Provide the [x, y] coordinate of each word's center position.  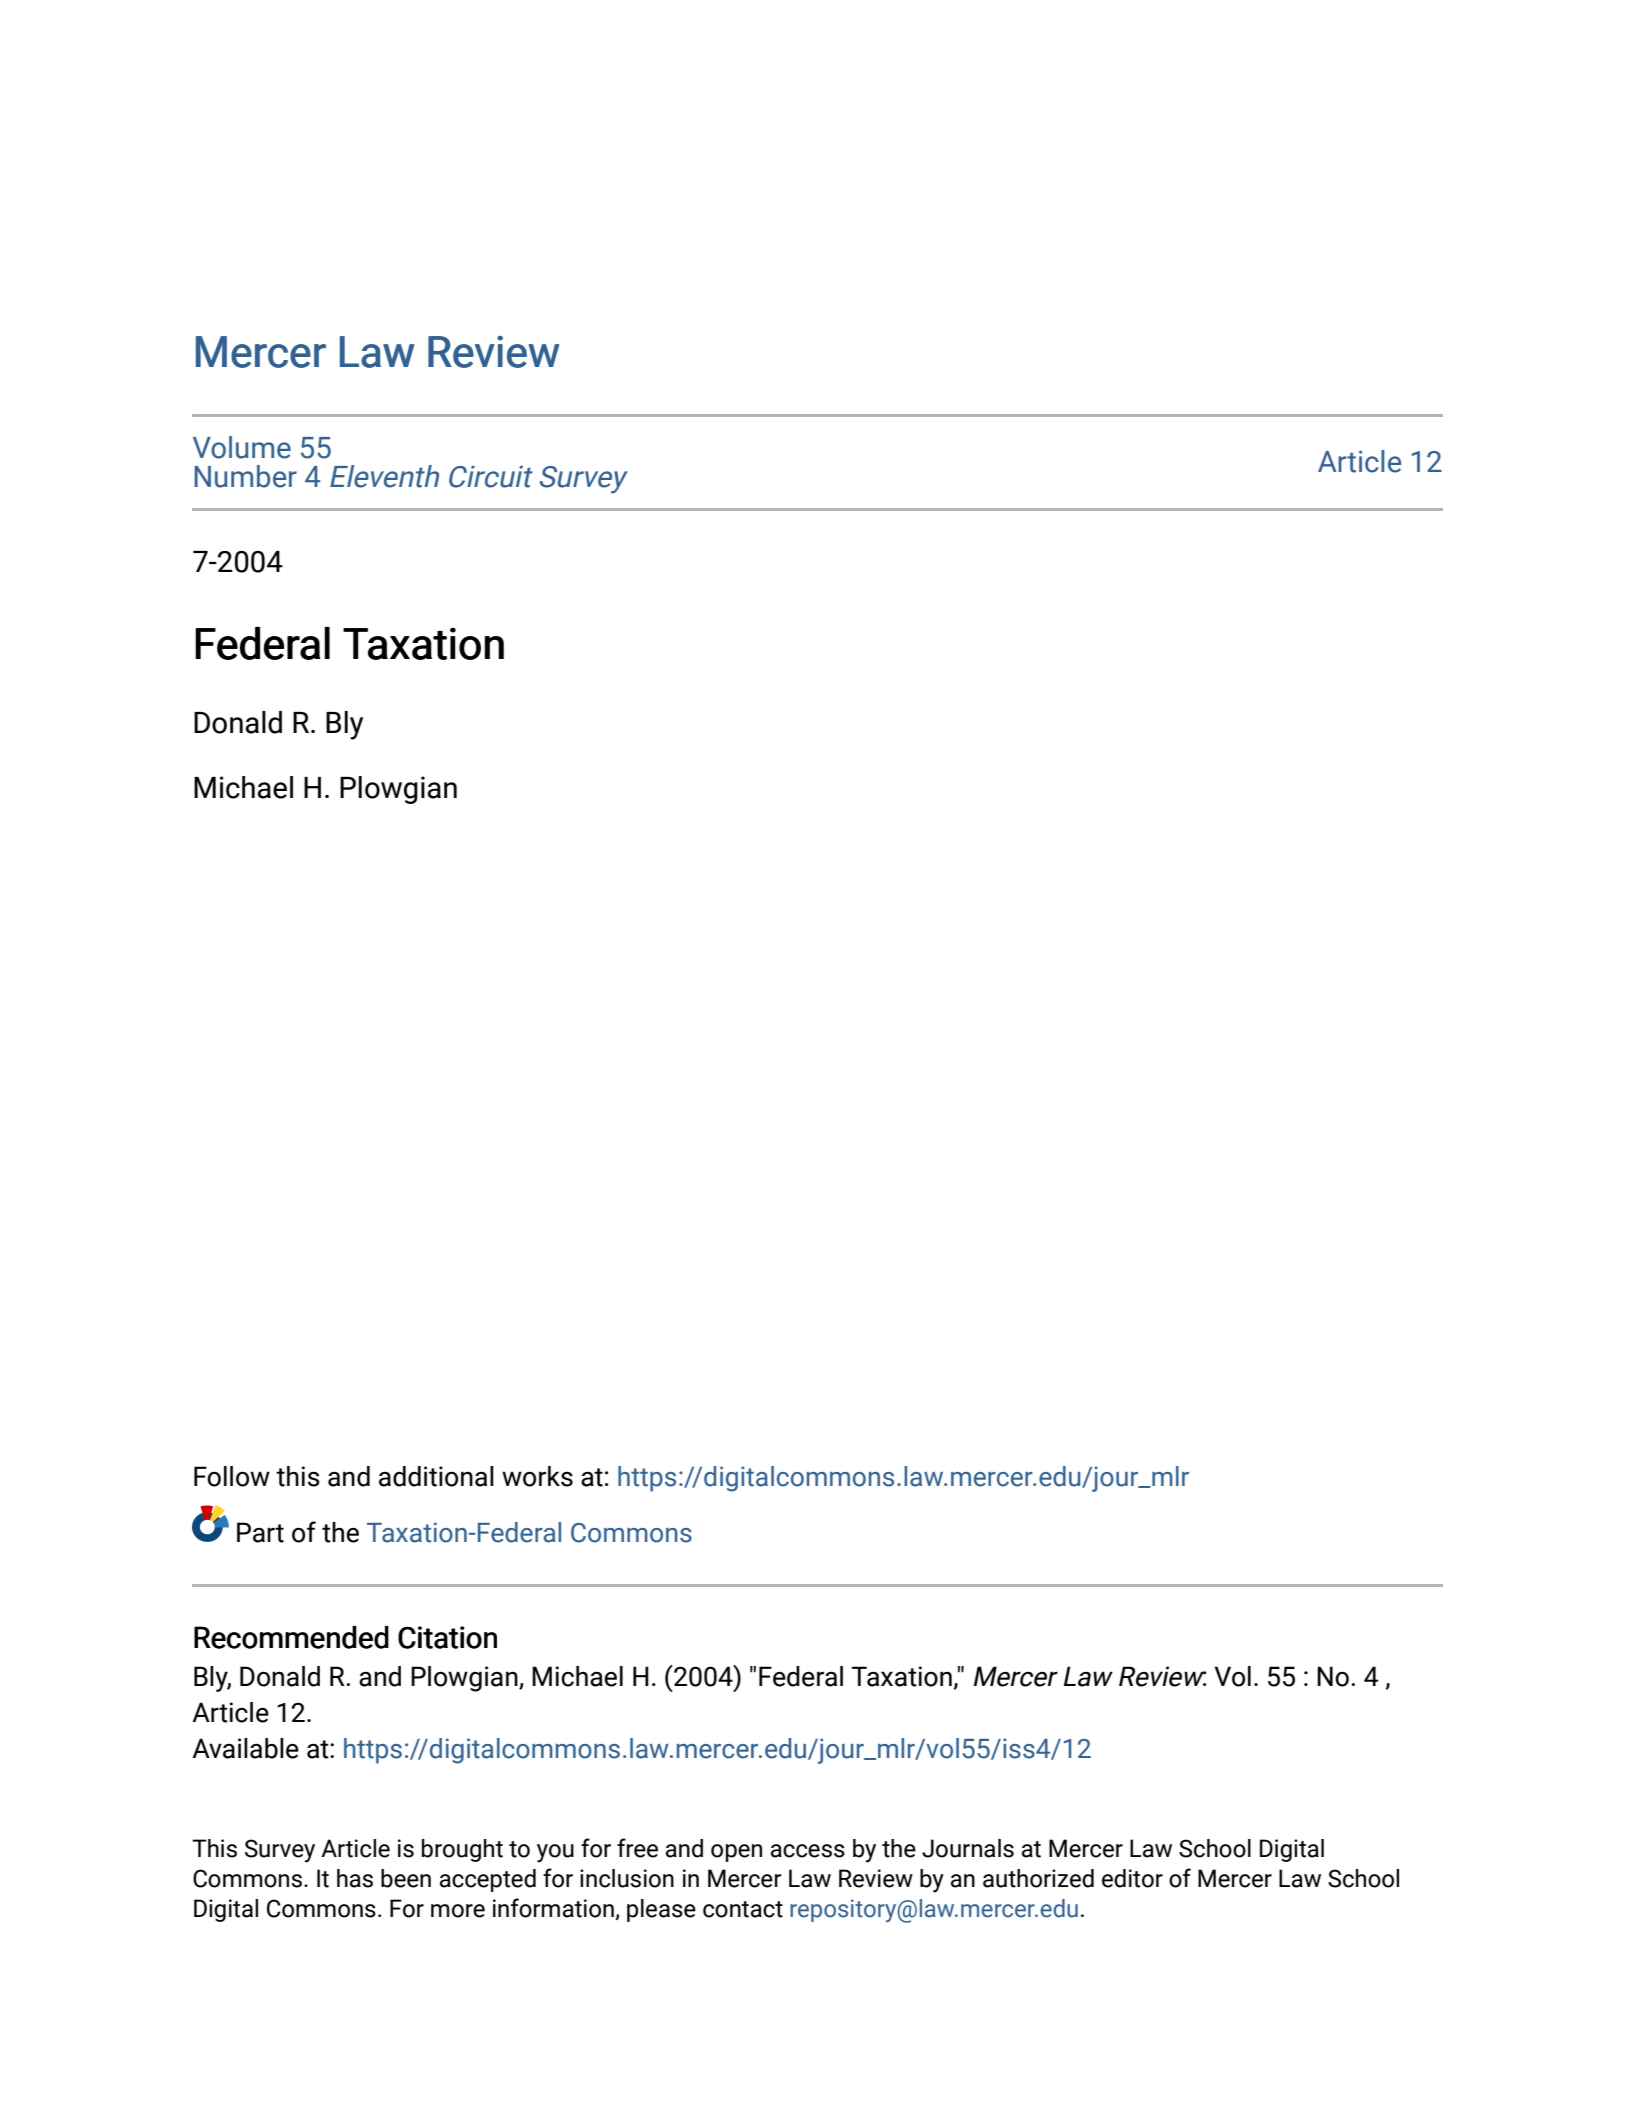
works [537, 1476]
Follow [232, 1476]
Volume [242, 447]
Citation [447, 1637]
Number [245, 476]
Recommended [291, 1637]
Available [245, 1748]
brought [462, 1850]
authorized [1038, 1878]
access [808, 1851]
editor [1132, 1878]
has [355, 1878]
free [637, 1848]
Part [260, 1532]
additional [436, 1476]
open [736, 1853]
